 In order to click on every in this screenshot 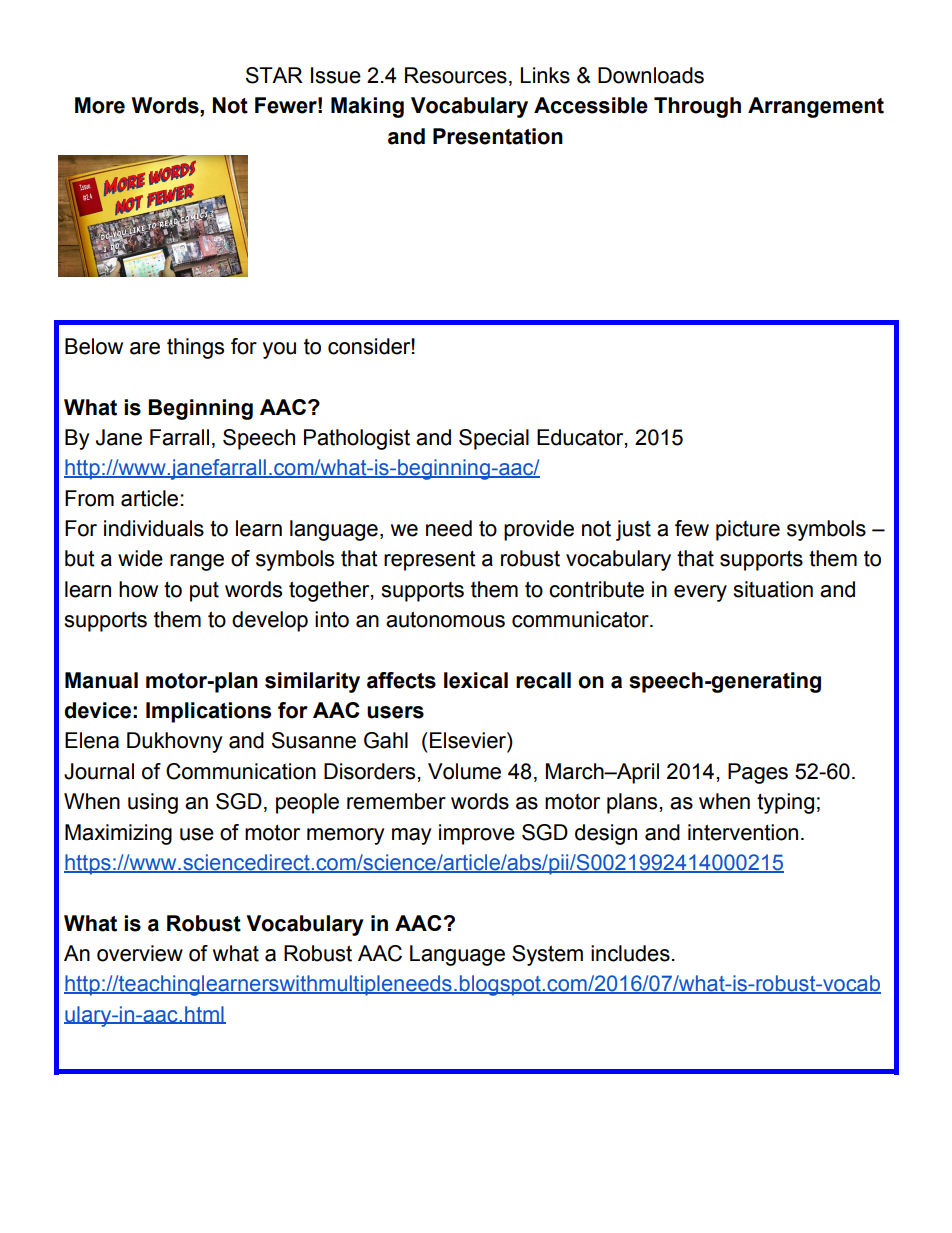, I will do `click(700, 593)`.
